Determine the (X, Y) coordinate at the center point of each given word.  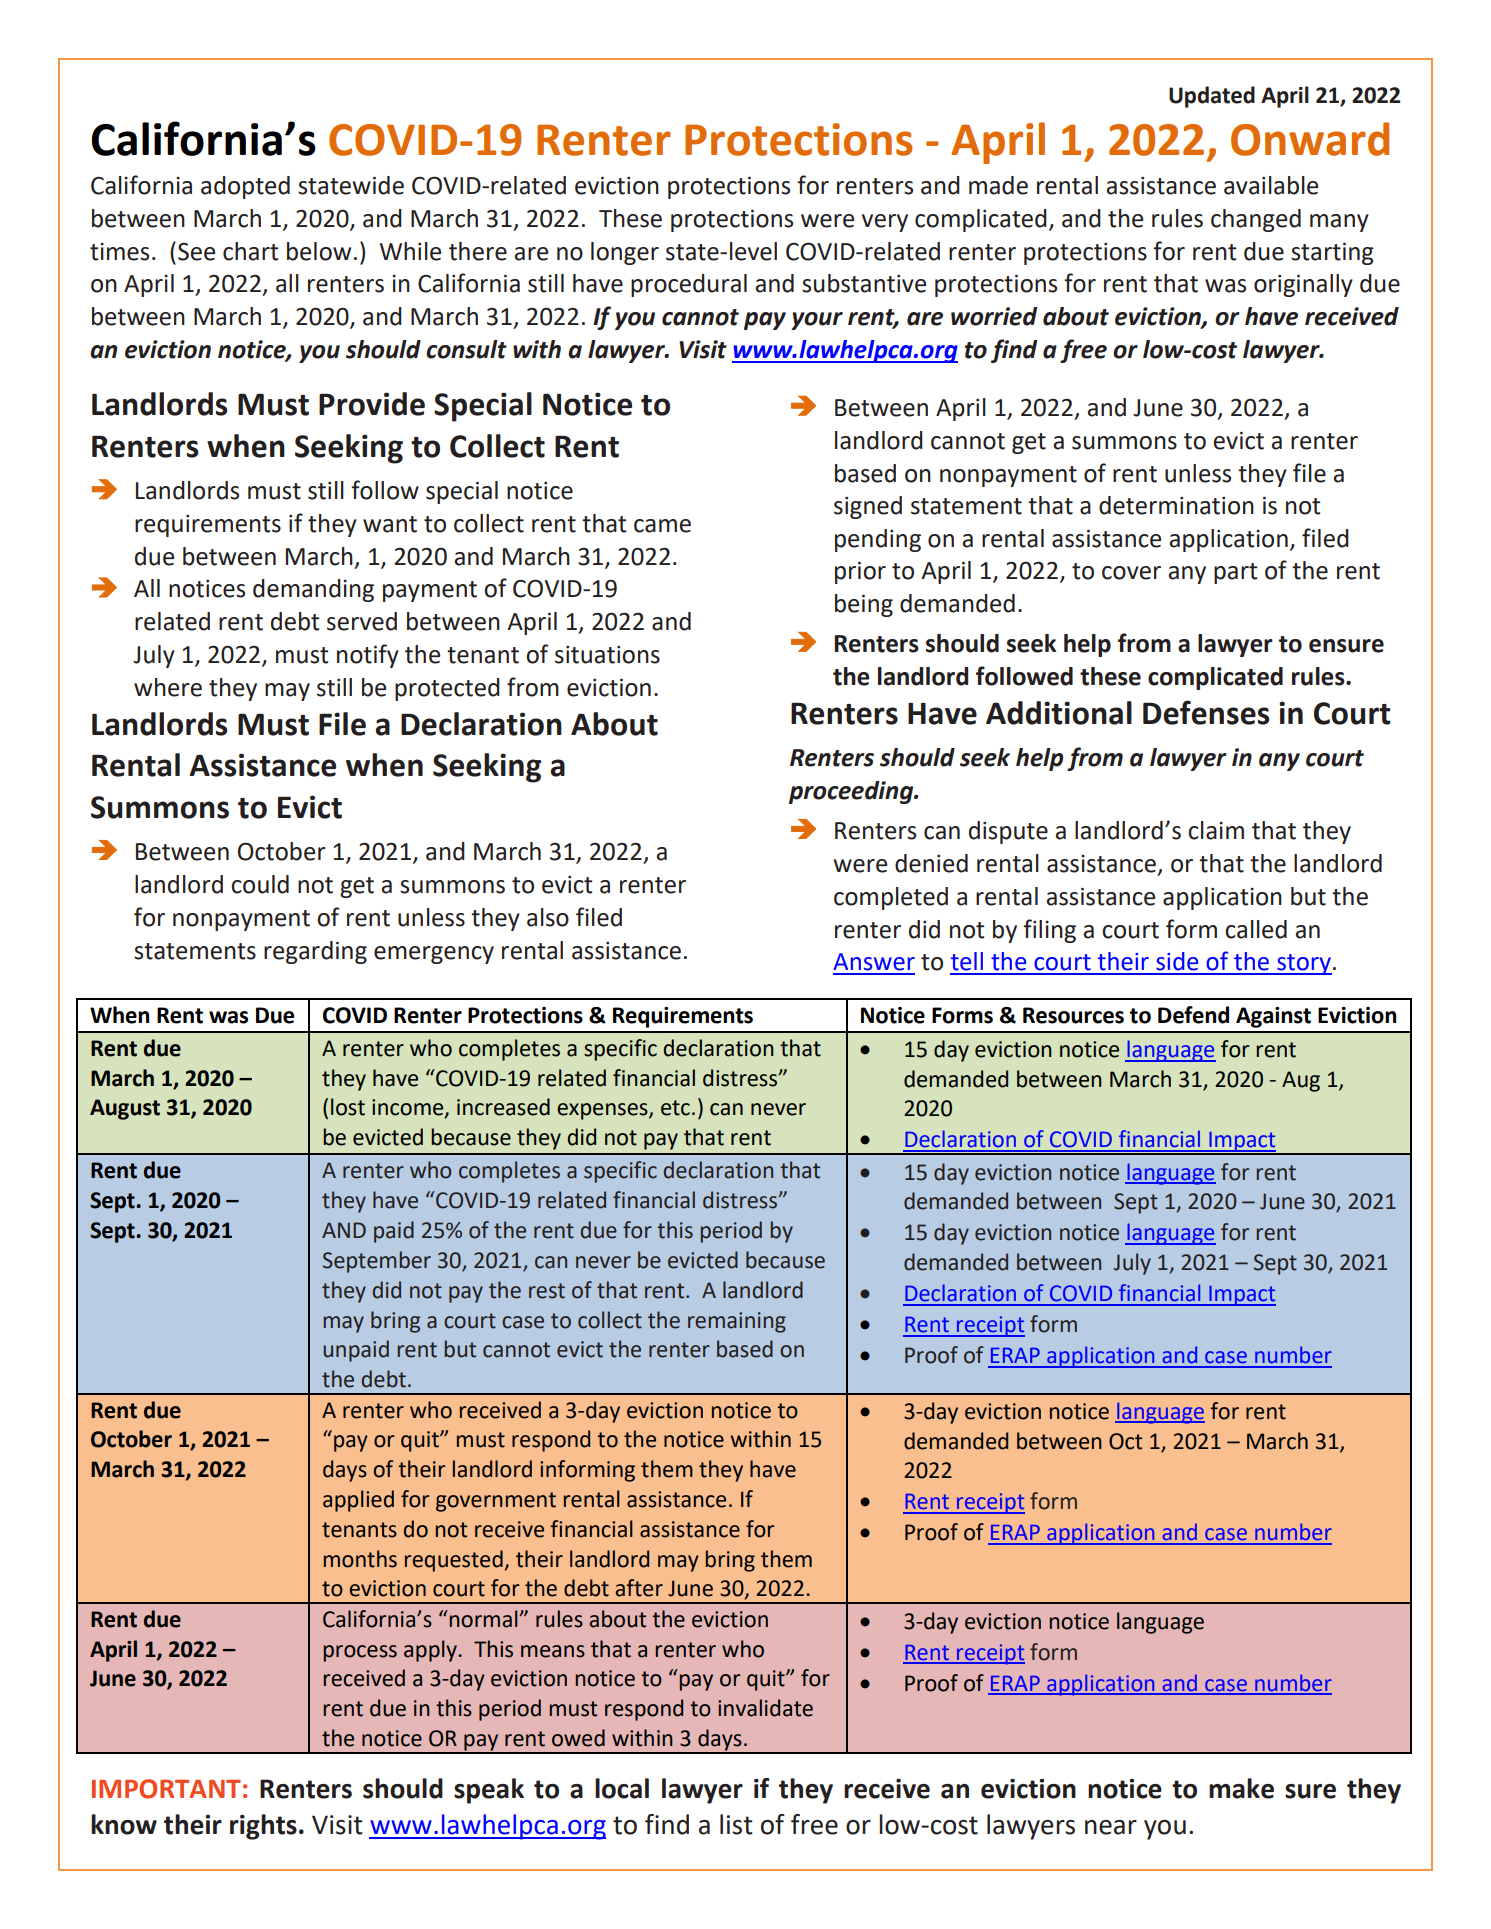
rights (263, 1827)
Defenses (1206, 712)
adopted (245, 187)
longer (625, 253)
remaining (737, 1322)
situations (607, 655)
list (736, 1824)
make (1241, 1788)
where (168, 687)
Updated (1212, 97)
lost (348, 1107)
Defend (1193, 1015)
